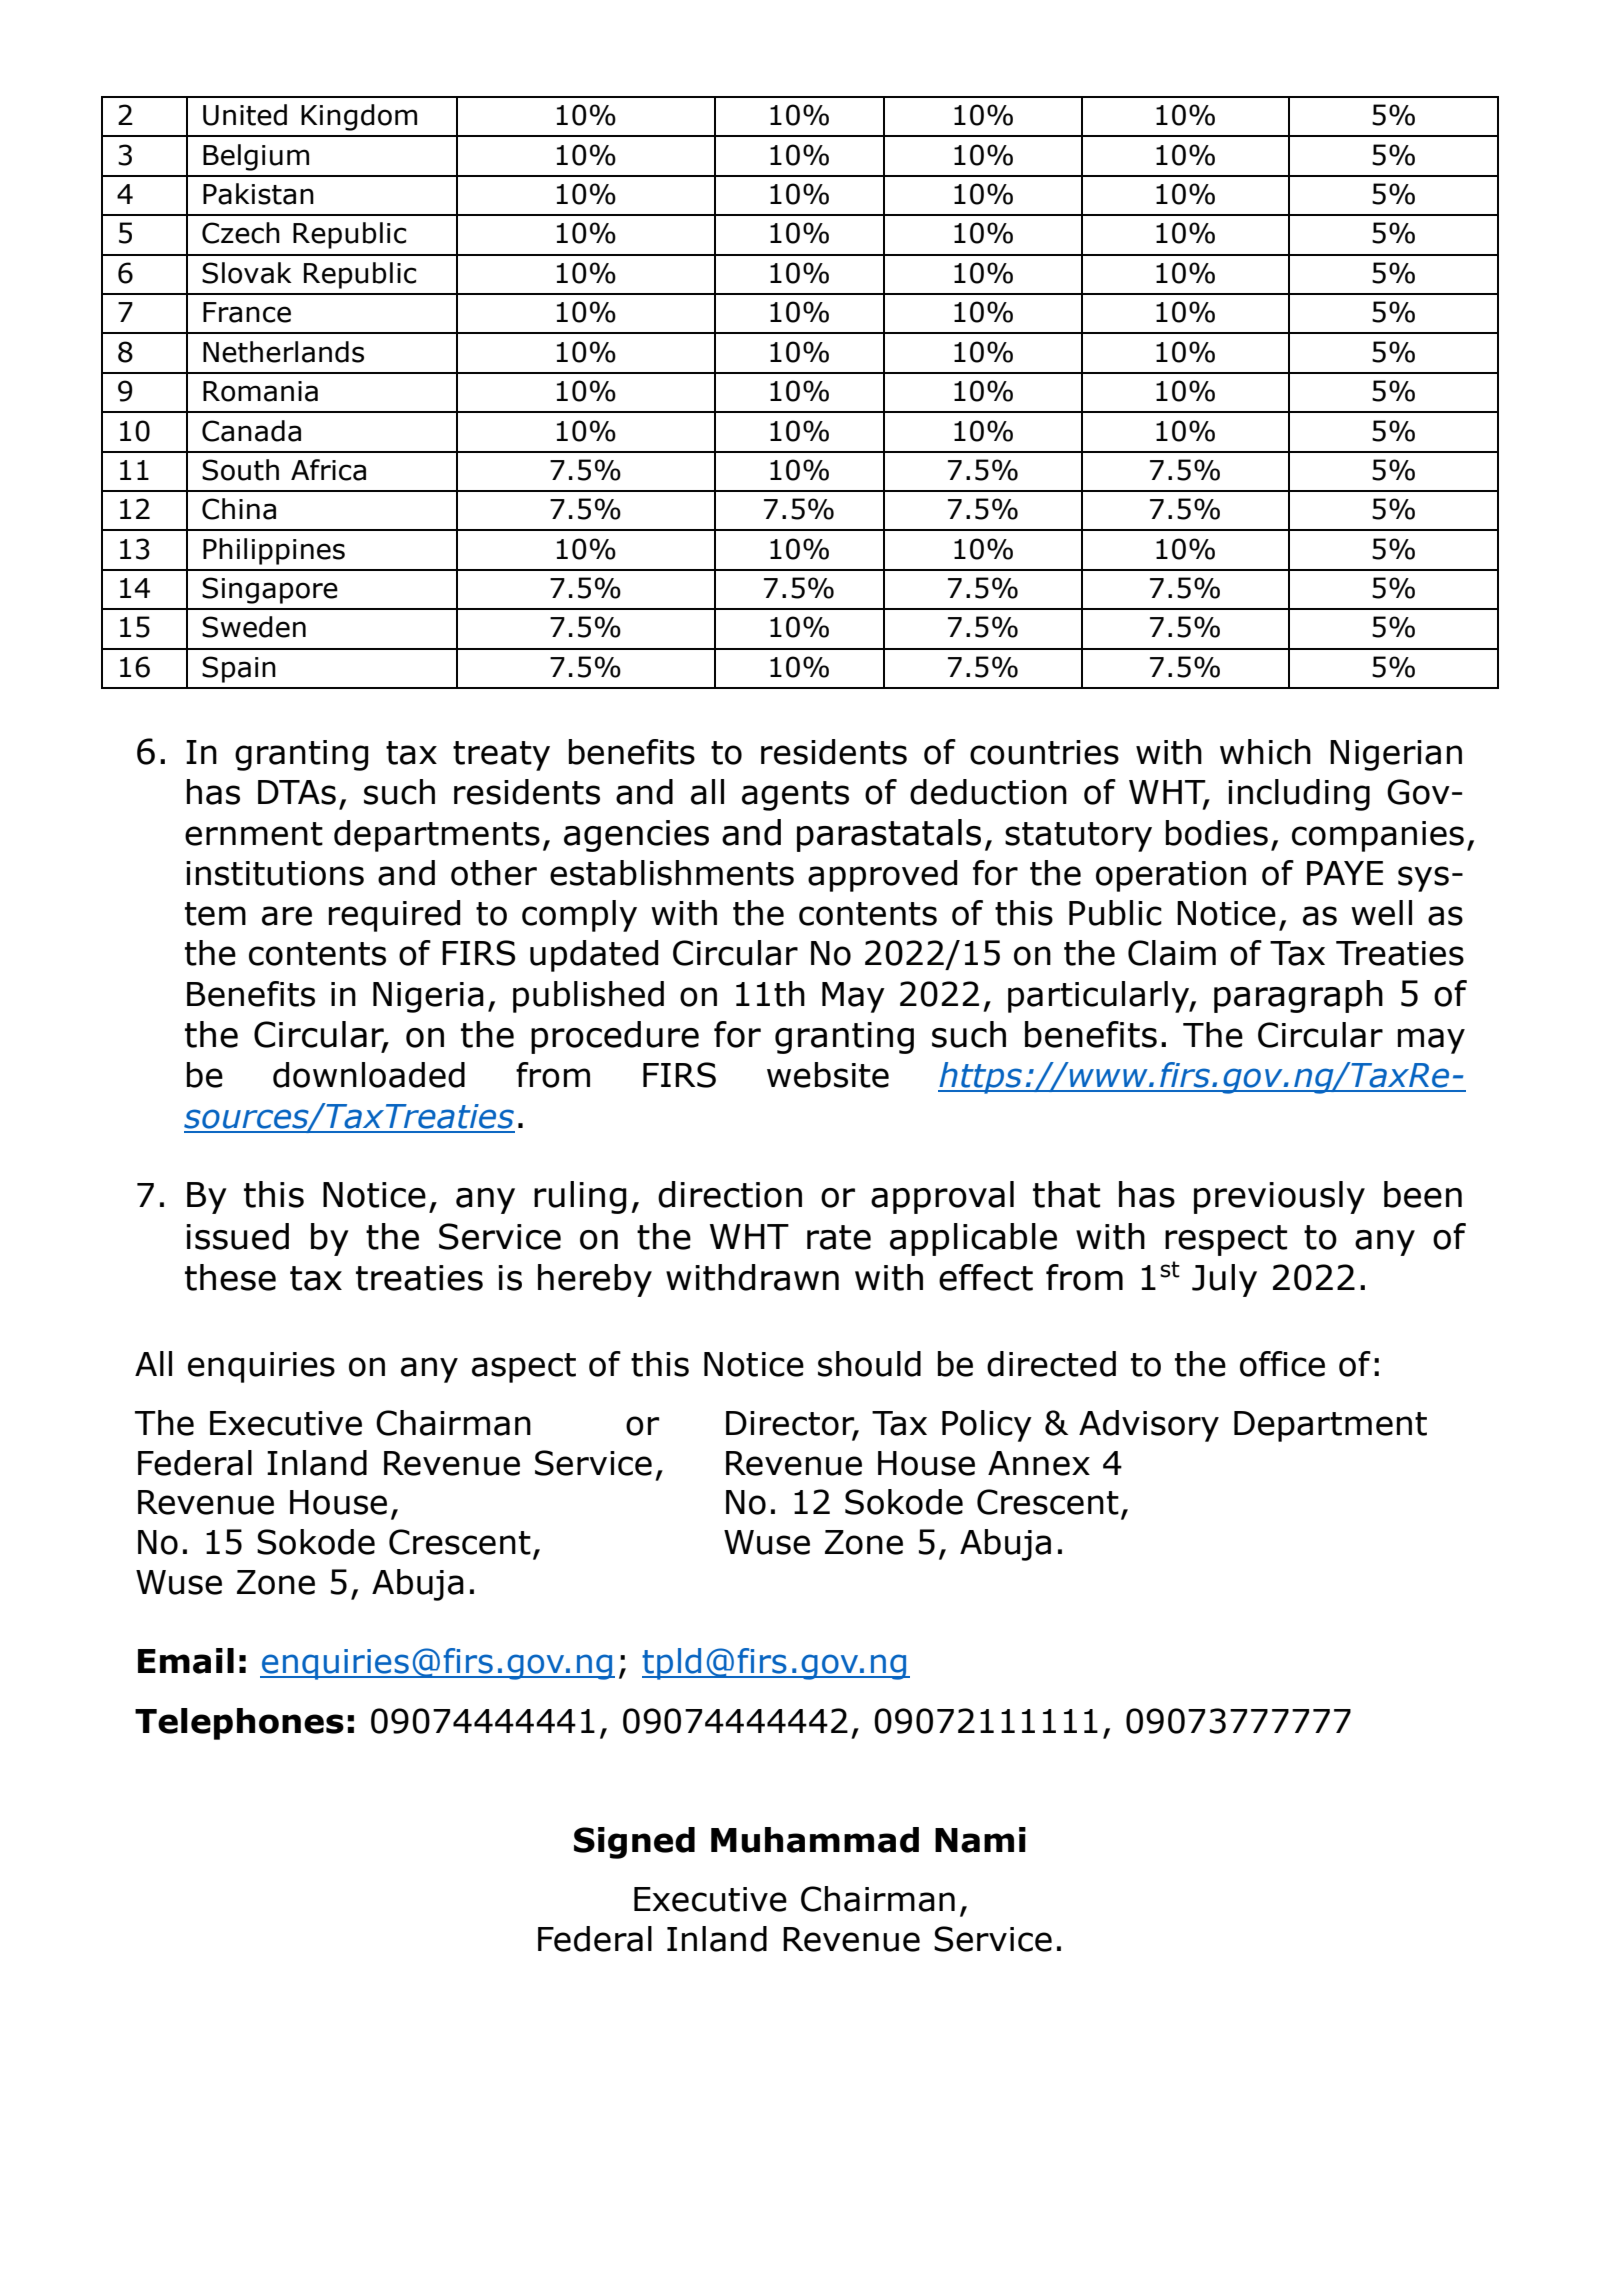 Image resolution: width=1620 pixels, height=2291 pixels. Describe the element at coordinates (256, 157) in the screenshot. I see `Belgium` at that location.
